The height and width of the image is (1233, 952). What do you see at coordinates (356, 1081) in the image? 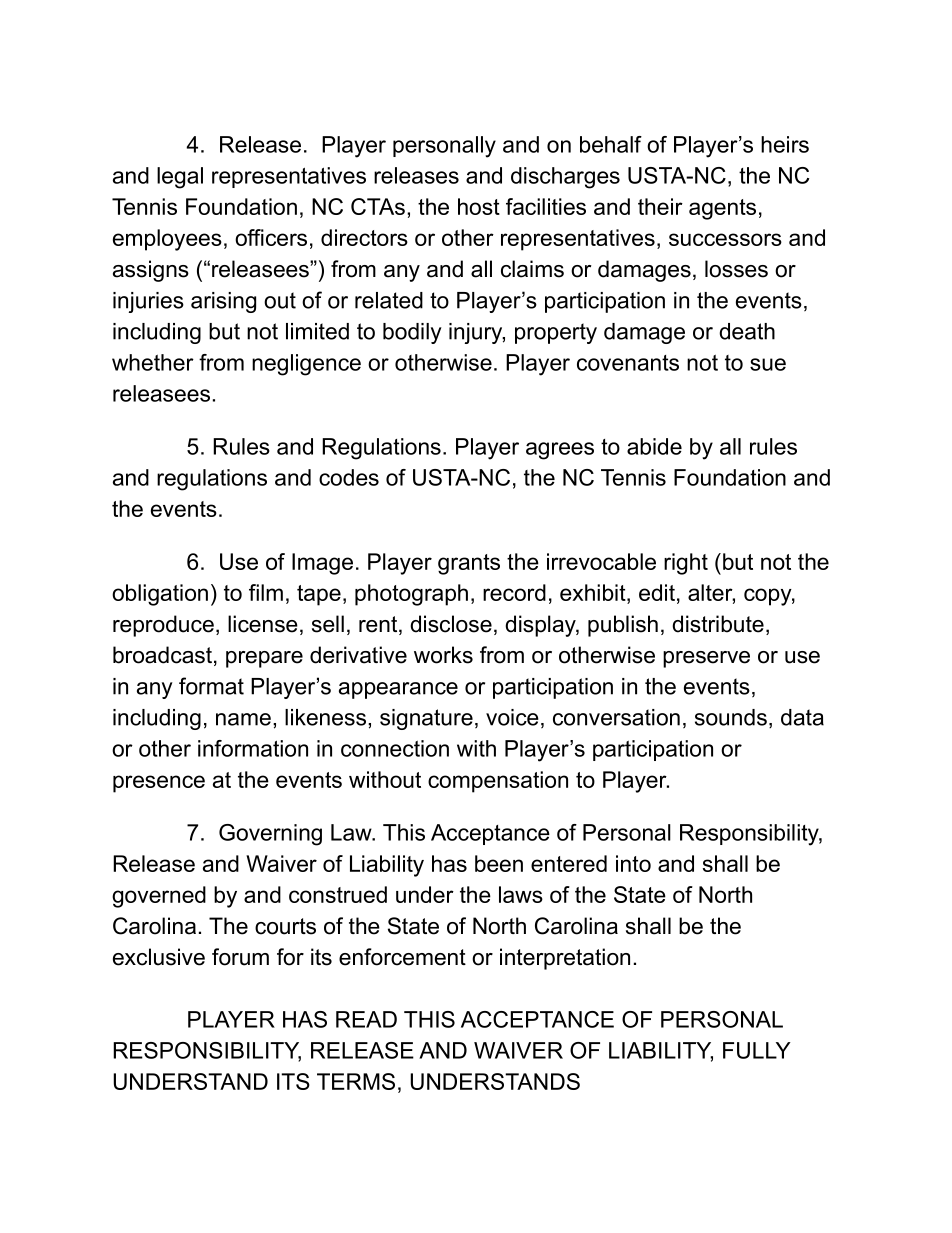
I see `TERMS` at bounding box center [356, 1081].
